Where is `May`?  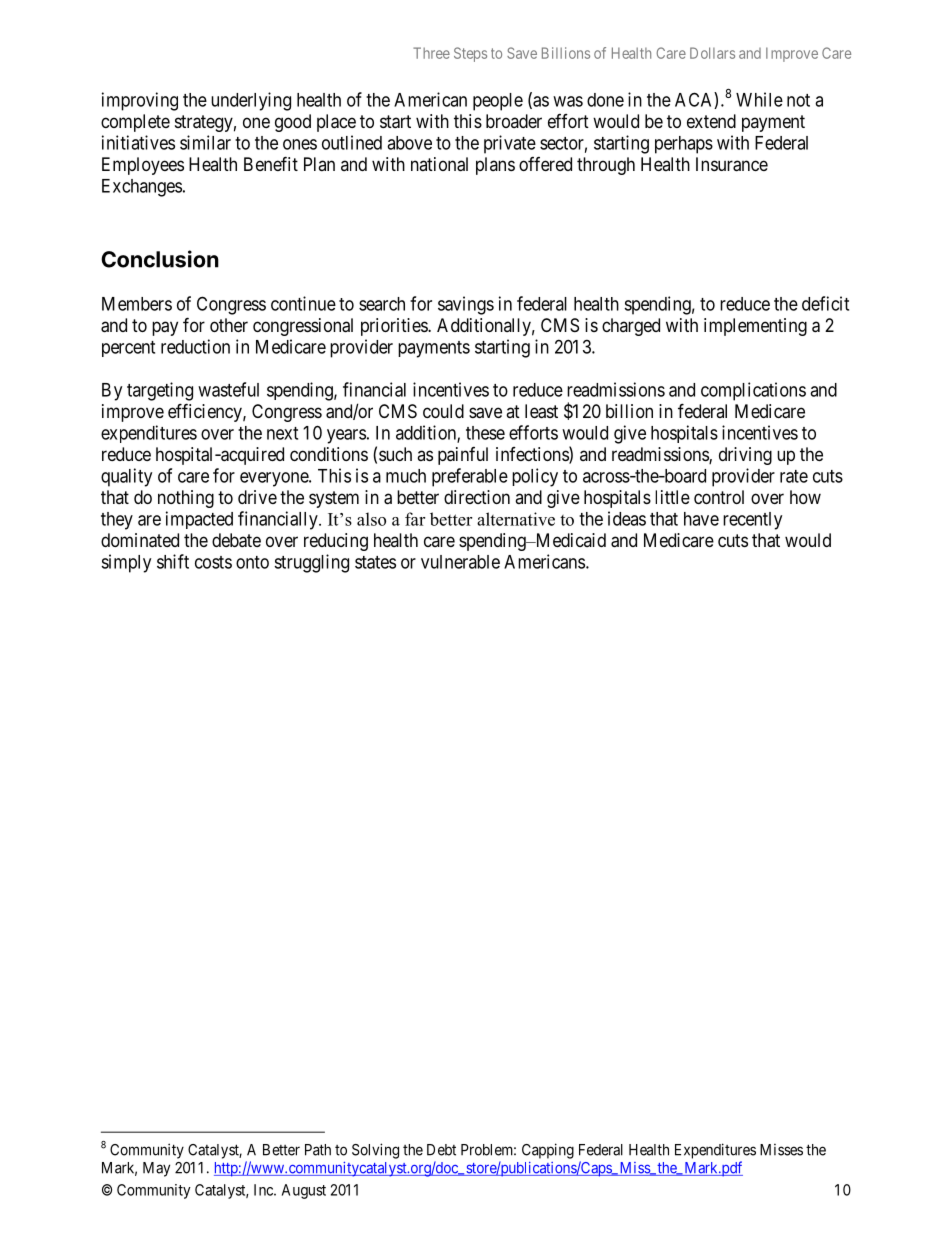 May is located at coordinates (156, 1169).
